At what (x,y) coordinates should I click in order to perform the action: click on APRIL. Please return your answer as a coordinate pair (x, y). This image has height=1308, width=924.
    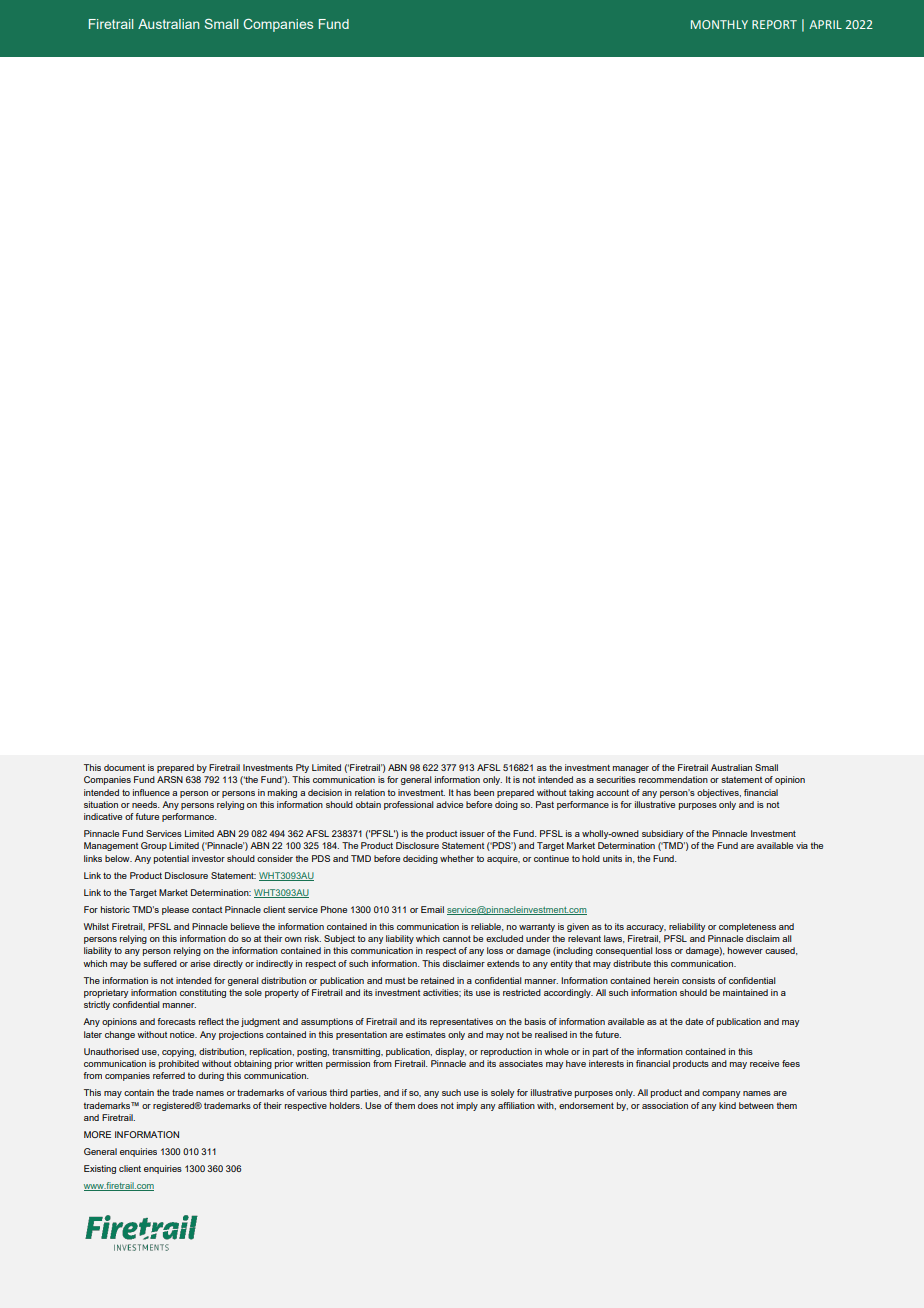
    Looking at the image, I should click on (825, 24).
